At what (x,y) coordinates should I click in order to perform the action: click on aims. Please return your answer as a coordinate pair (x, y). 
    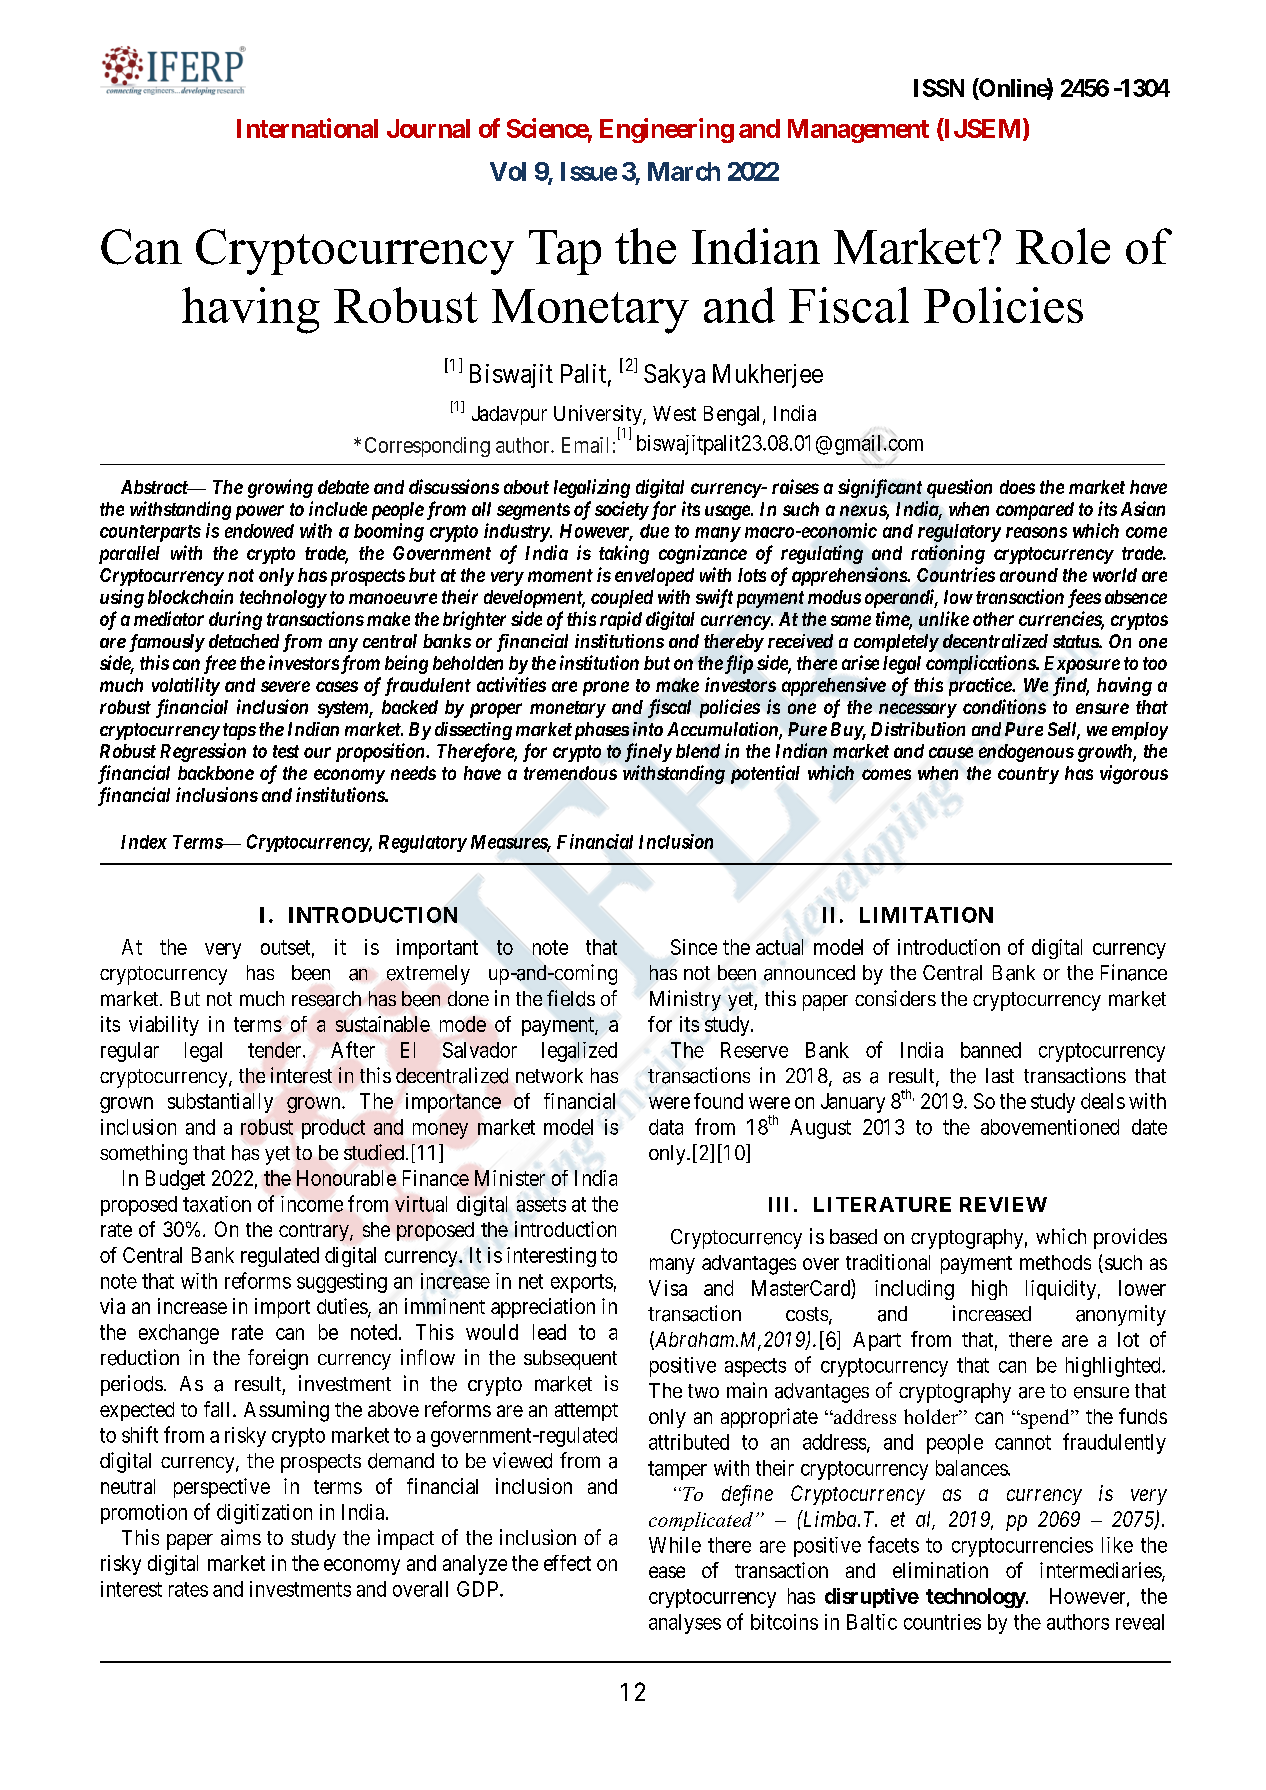
    Looking at the image, I should click on (241, 1537).
